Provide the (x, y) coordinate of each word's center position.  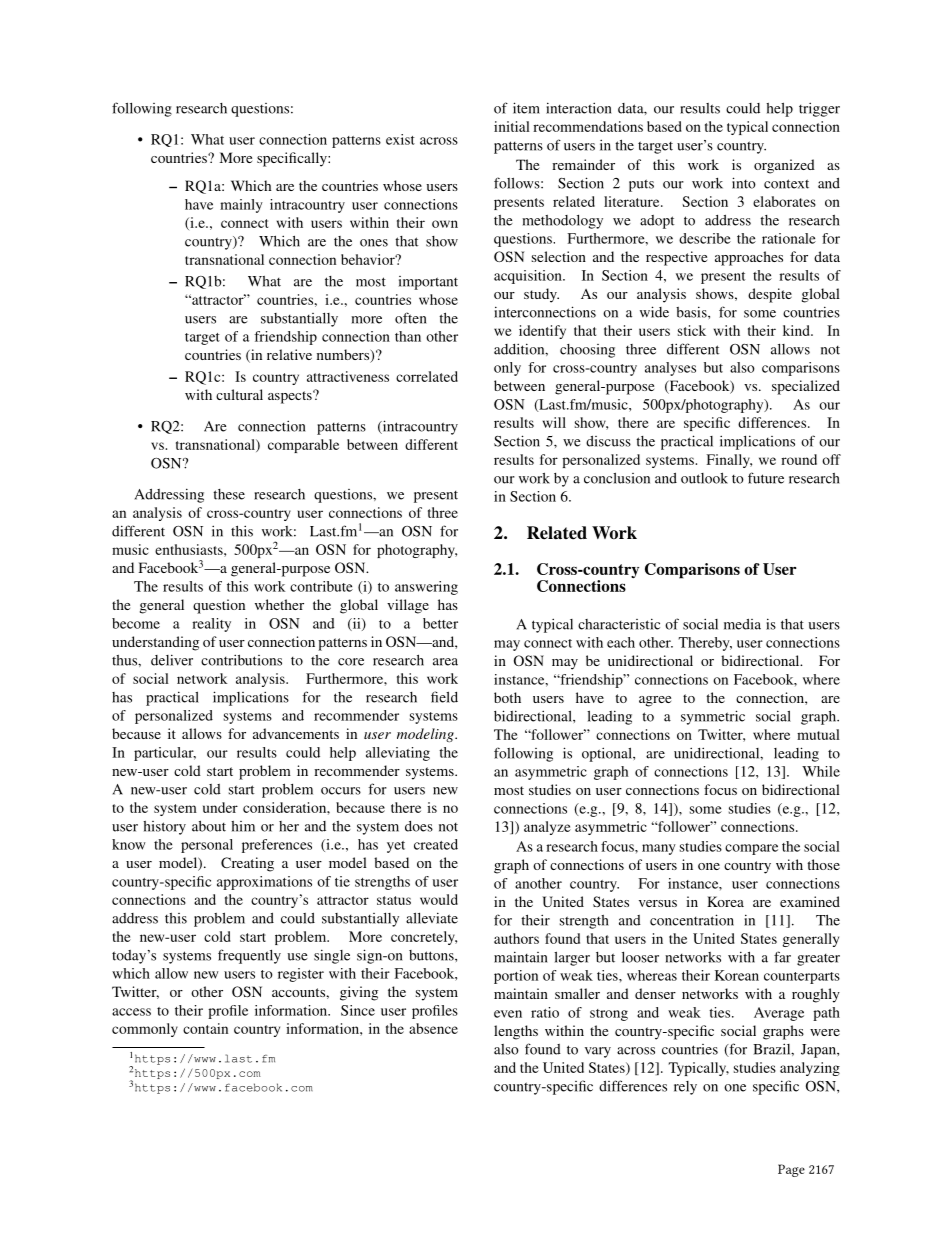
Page (791, 1170)
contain (205, 1028)
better (440, 623)
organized (784, 166)
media (742, 624)
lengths (516, 1032)
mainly (241, 206)
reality (211, 625)
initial (512, 126)
